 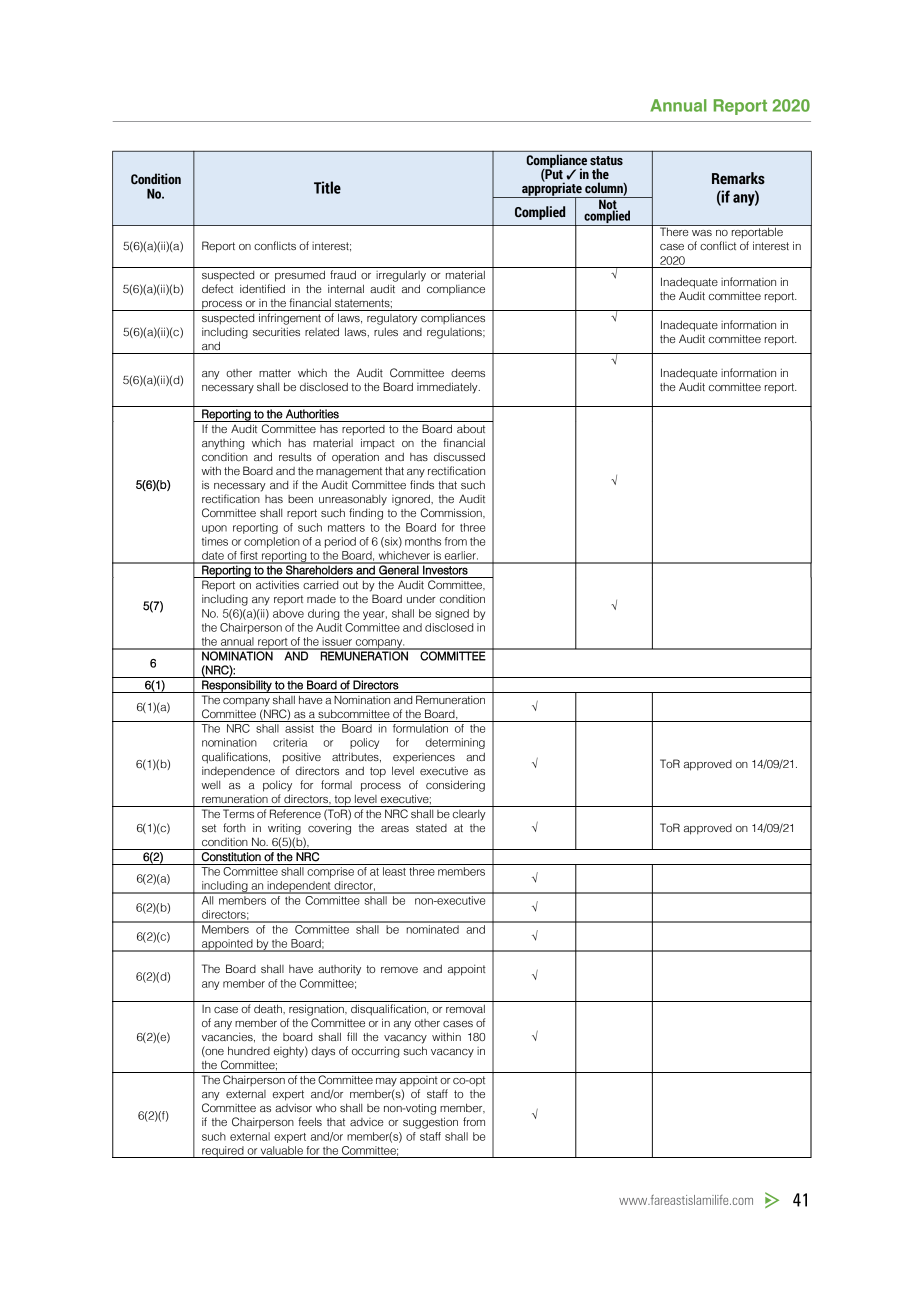 What do you see at coordinates (465, 1008) in the screenshot?
I see `removal` at bounding box center [465, 1008].
